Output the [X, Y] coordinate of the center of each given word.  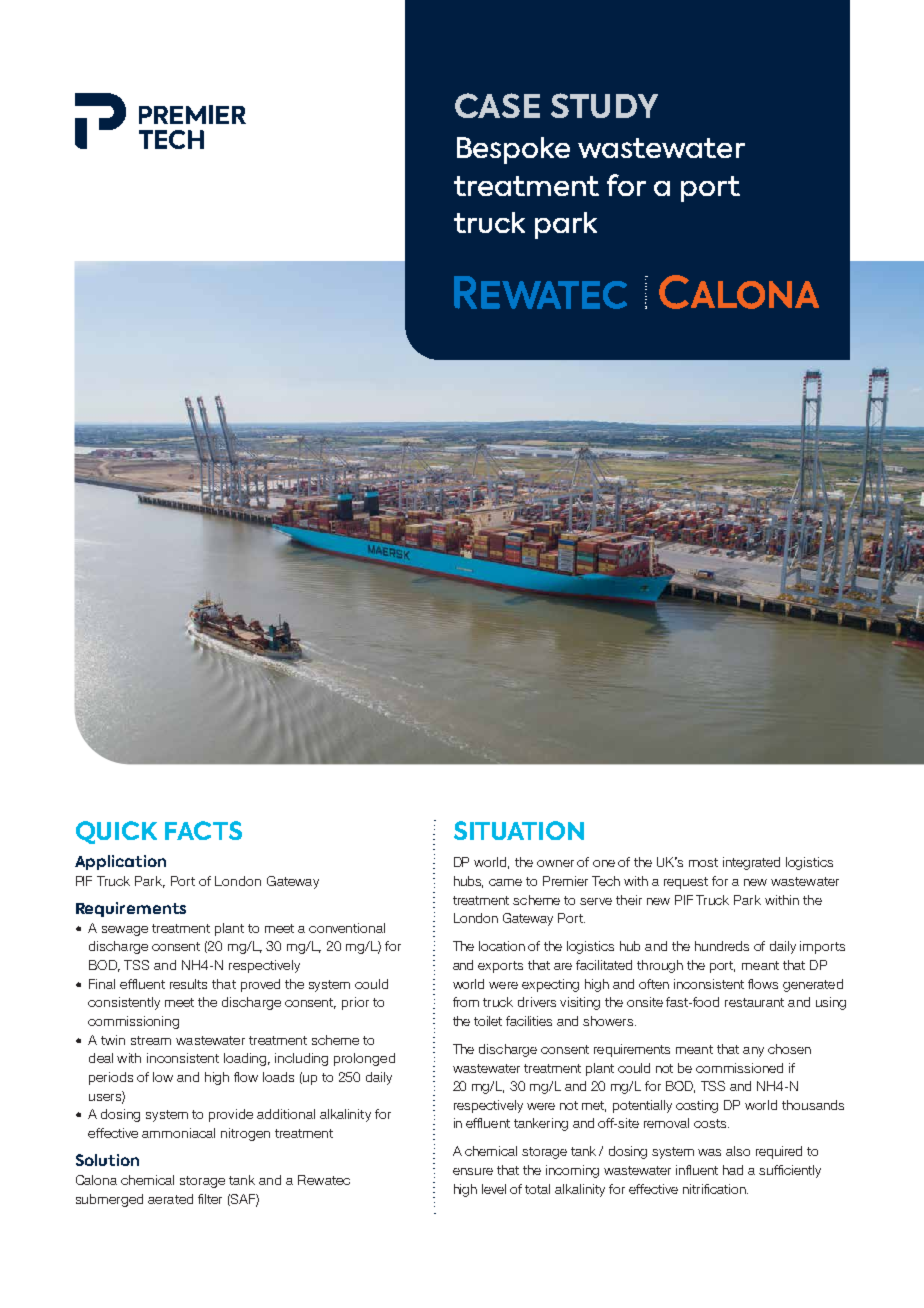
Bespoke [513, 150]
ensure [473, 1171]
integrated [751, 863]
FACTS [203, 830]
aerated [170, 1199]
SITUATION [519, 830]
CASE [497, 105]
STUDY [604, 105]
